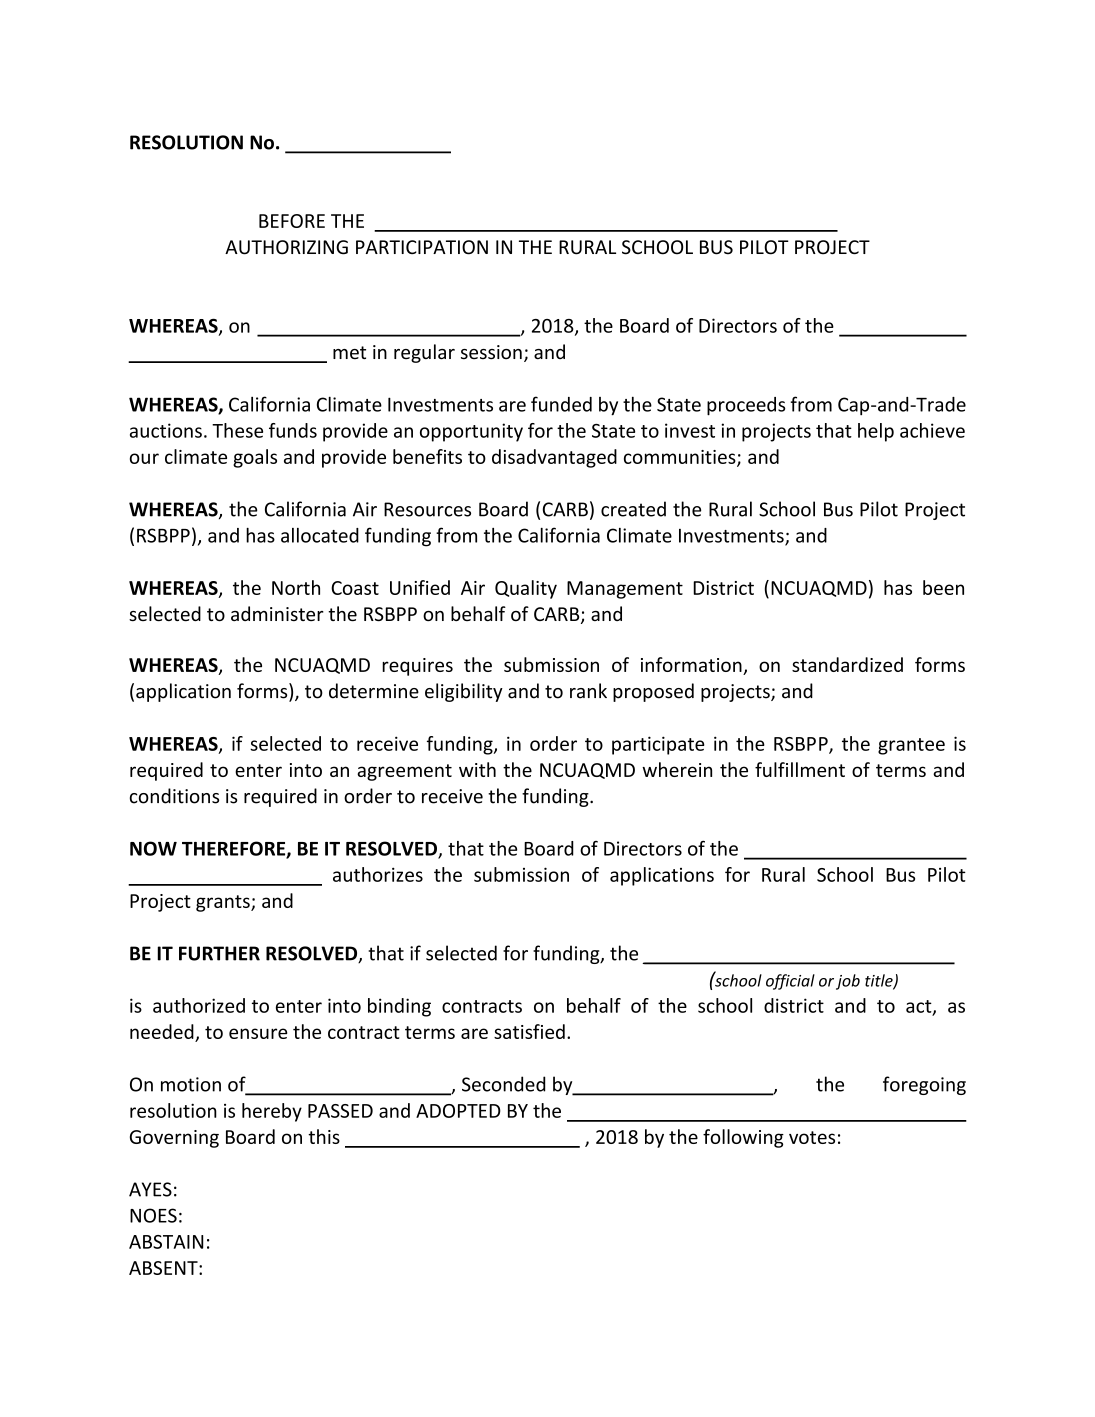 The image size is (1095, 1417). Describe the element at coordinates (174, 796) in the document. I see `conditions` at that location.
